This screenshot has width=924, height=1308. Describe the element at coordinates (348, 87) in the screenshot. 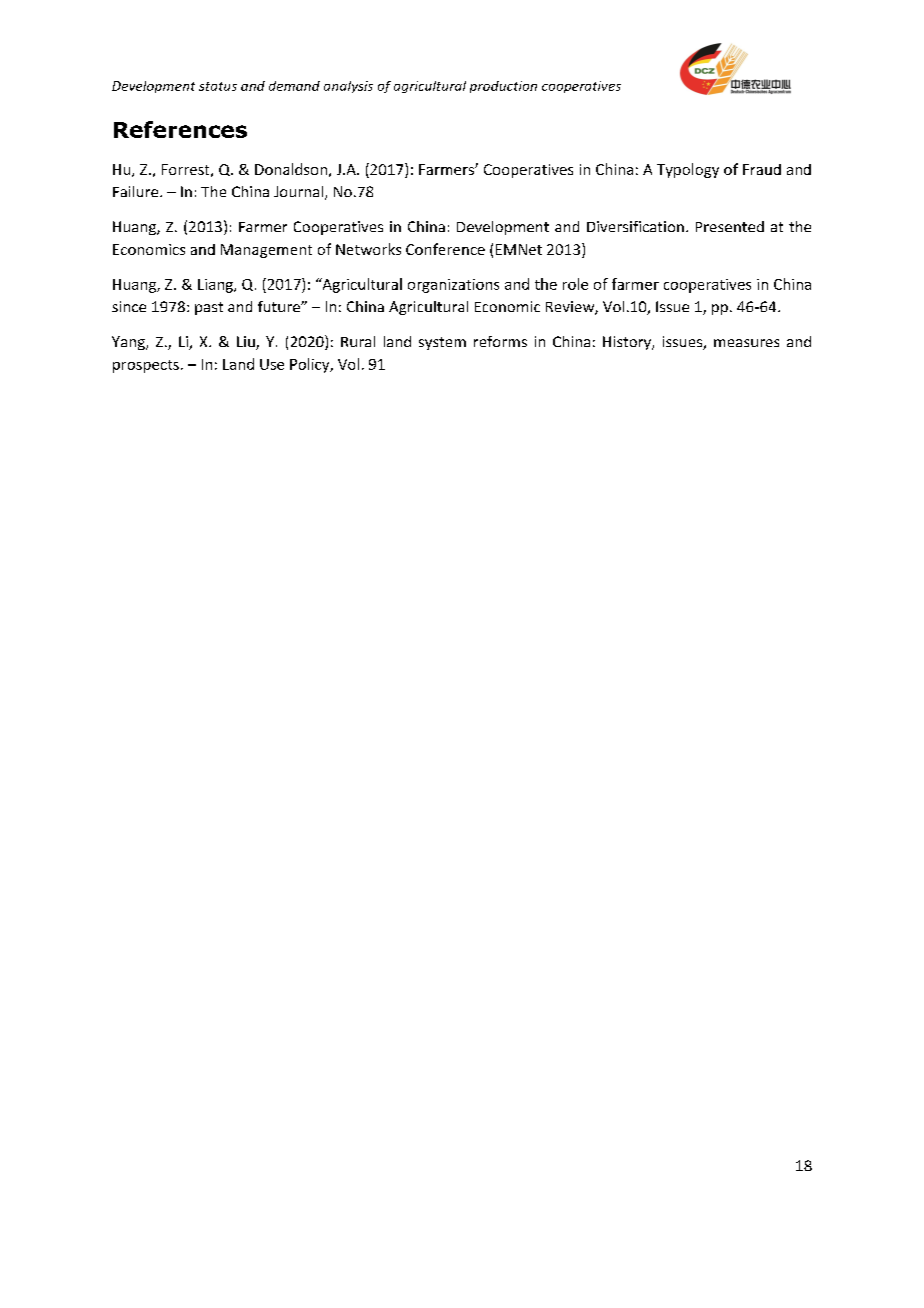

I see `analysis` at that location.
